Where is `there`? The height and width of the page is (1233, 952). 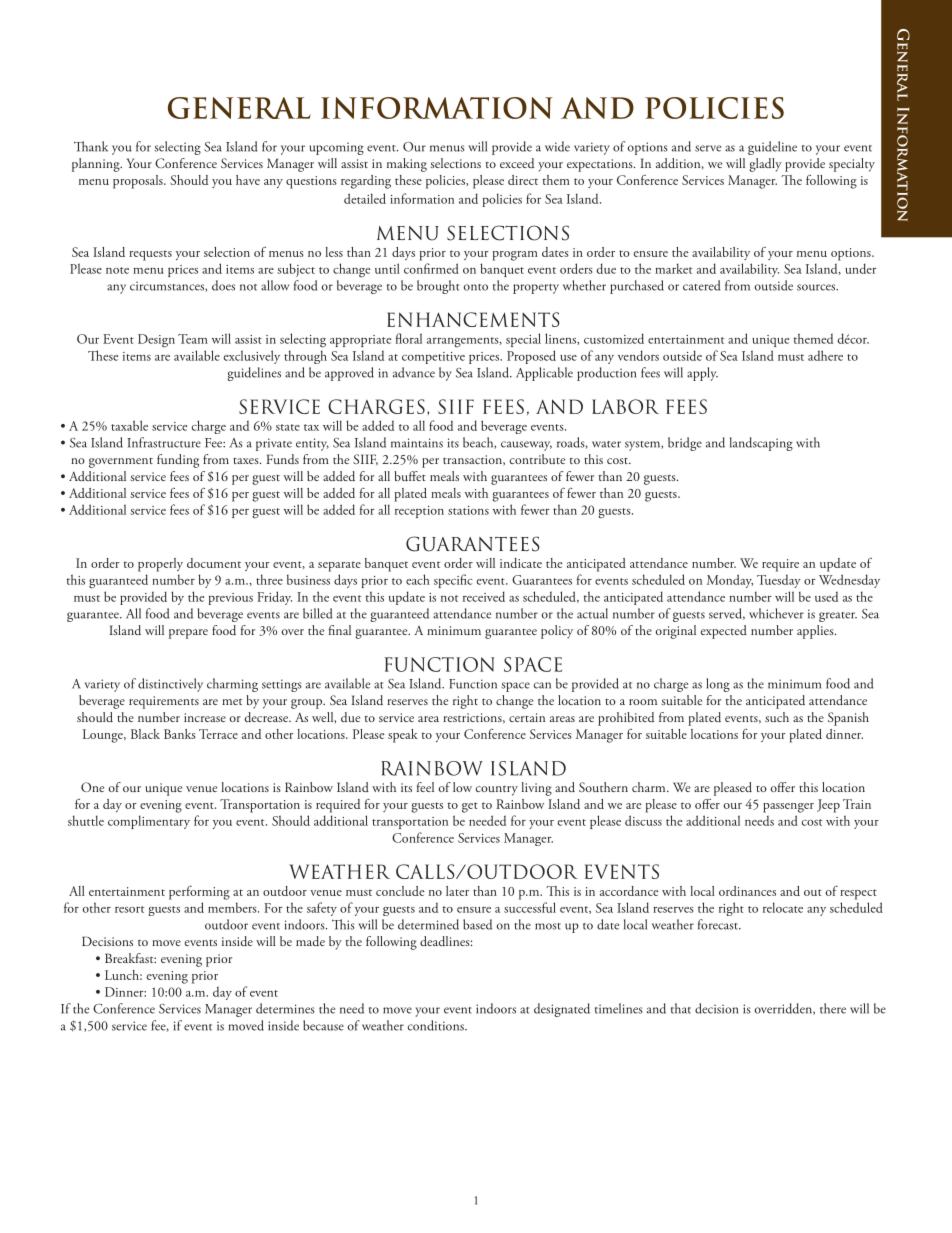 there is located at coordinates (833, 1008).
